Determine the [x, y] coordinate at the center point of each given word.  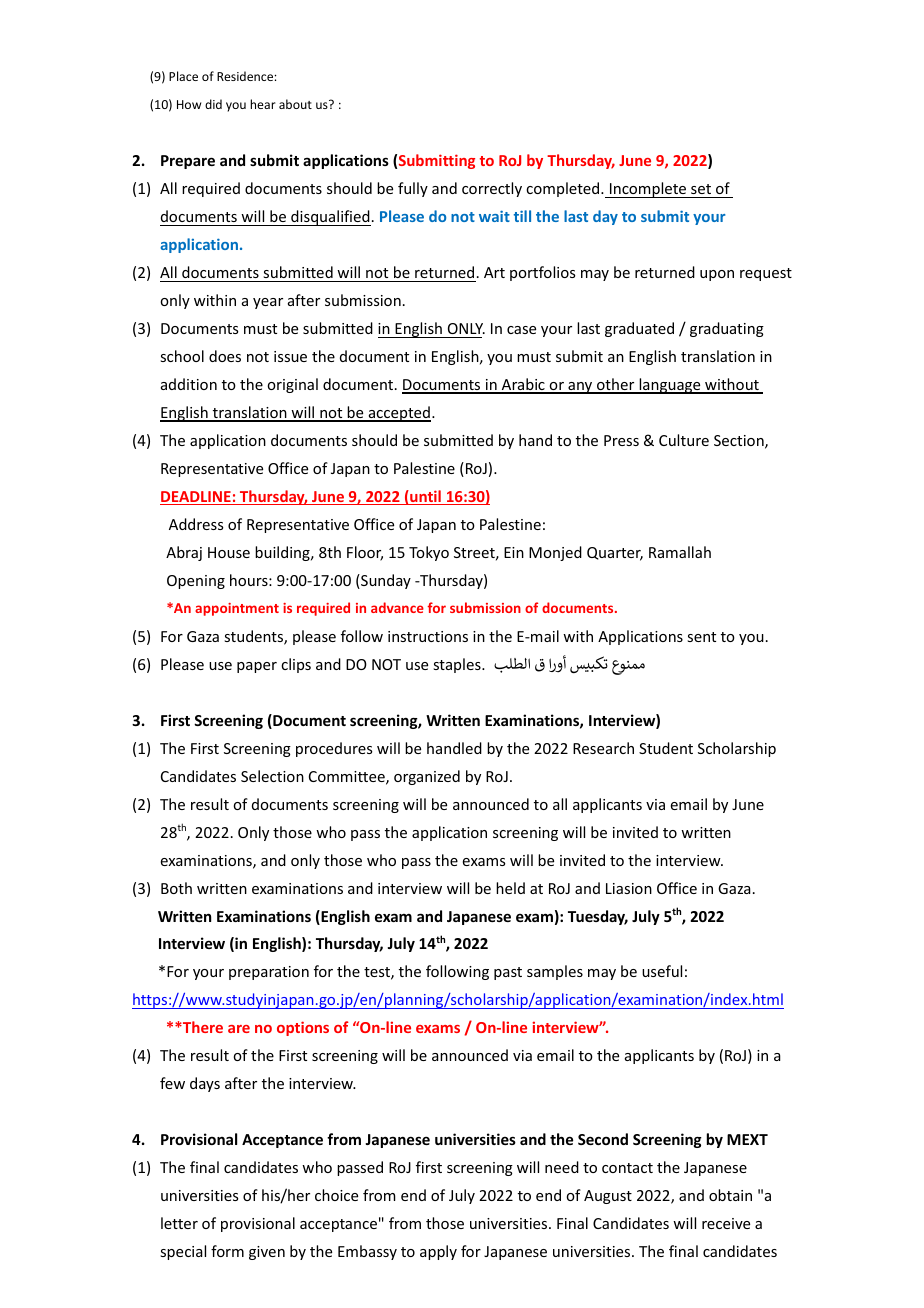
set [701, 189]
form [227, 1251]
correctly [492, 189]
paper [257, 667]
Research [603, 748]
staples [458, 665]
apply [438, 1252]
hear [263, 104]
